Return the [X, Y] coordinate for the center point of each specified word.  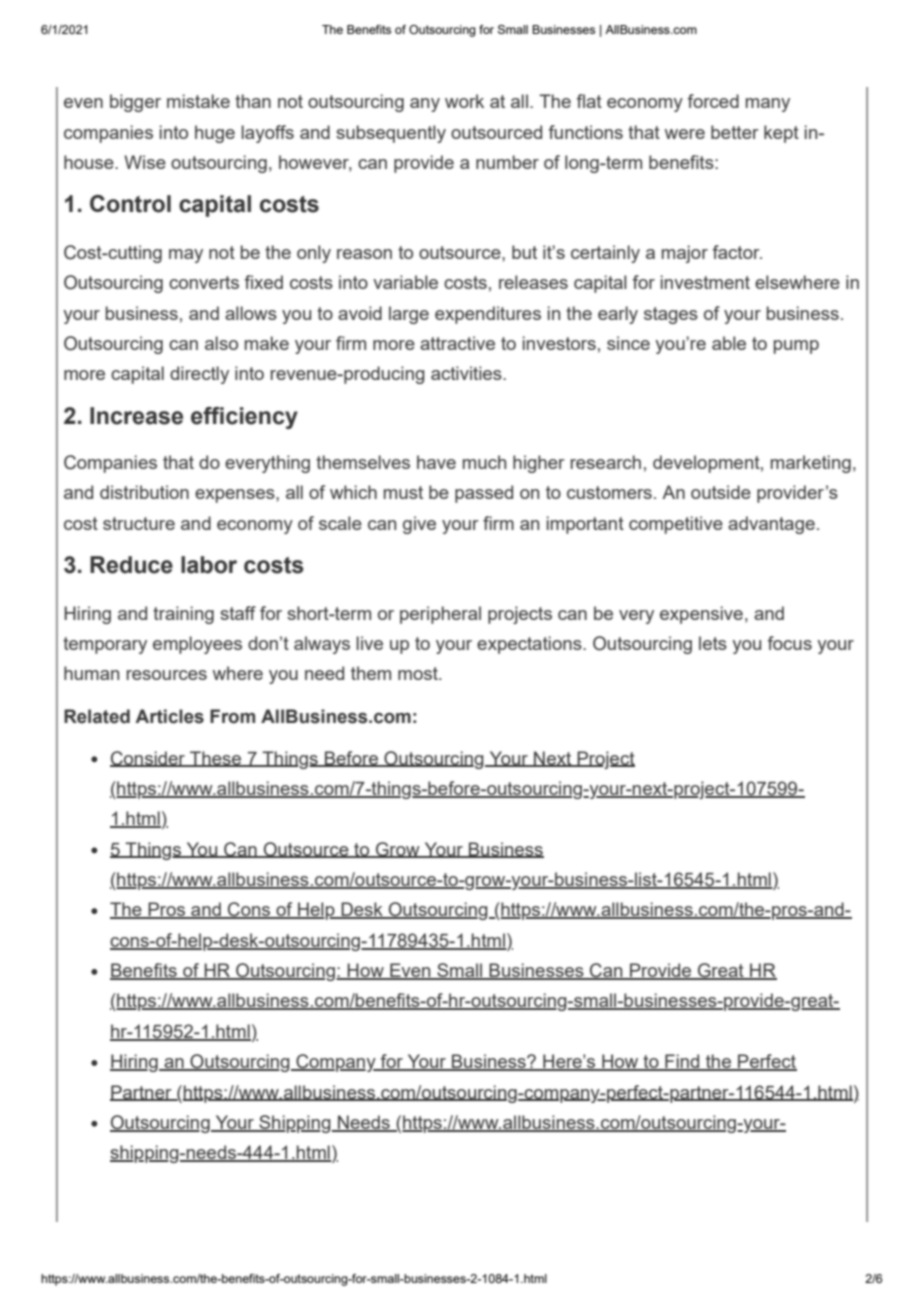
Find [682, 1062]
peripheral [440, 615]
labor [209, 565]
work [464, 101]
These [216, 759]
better [735, 132]
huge [215, 134]
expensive [701, 615]
